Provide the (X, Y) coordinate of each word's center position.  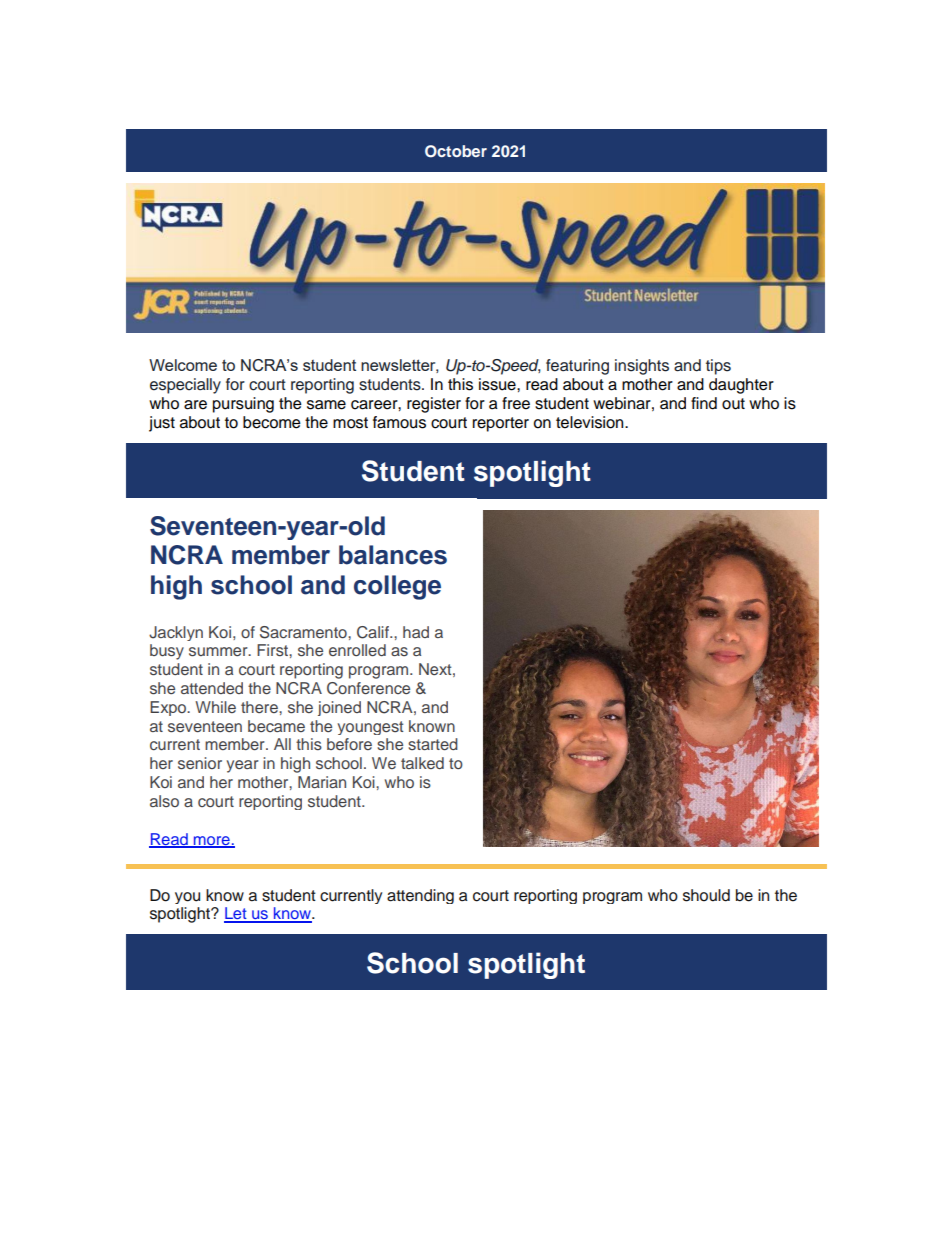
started (433, 744)
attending (420, 896)
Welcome (183, 365)
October (456, 151)
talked (422, 763)
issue (498, 384)
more (211, 841)
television (591, 422)
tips (718, 367)
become (272, 422)
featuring (577, 367)
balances (393, 555)
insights (642, 367)
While (215, 707)
